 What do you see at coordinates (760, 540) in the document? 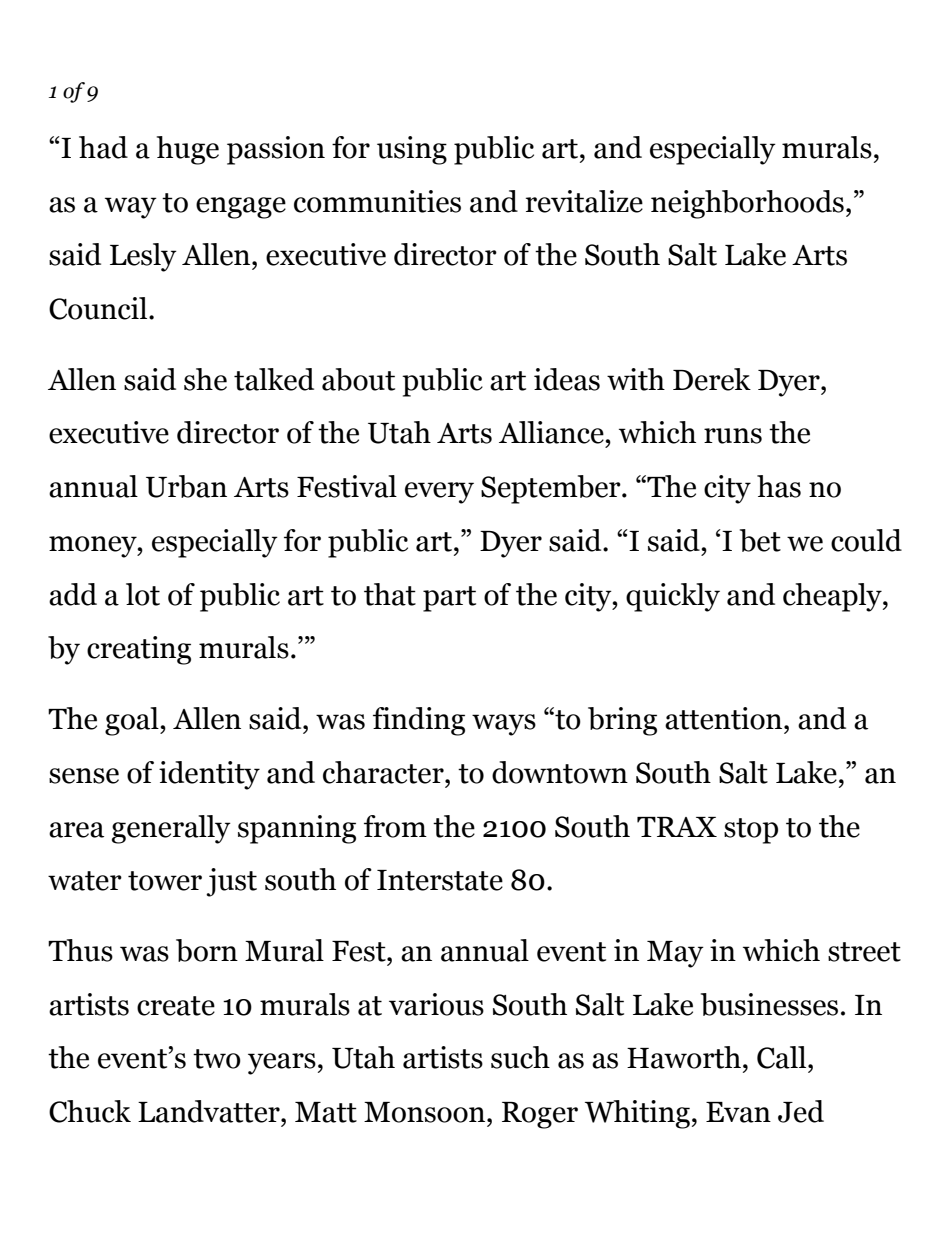
I see `bet` at bounding box center [760, 540].
